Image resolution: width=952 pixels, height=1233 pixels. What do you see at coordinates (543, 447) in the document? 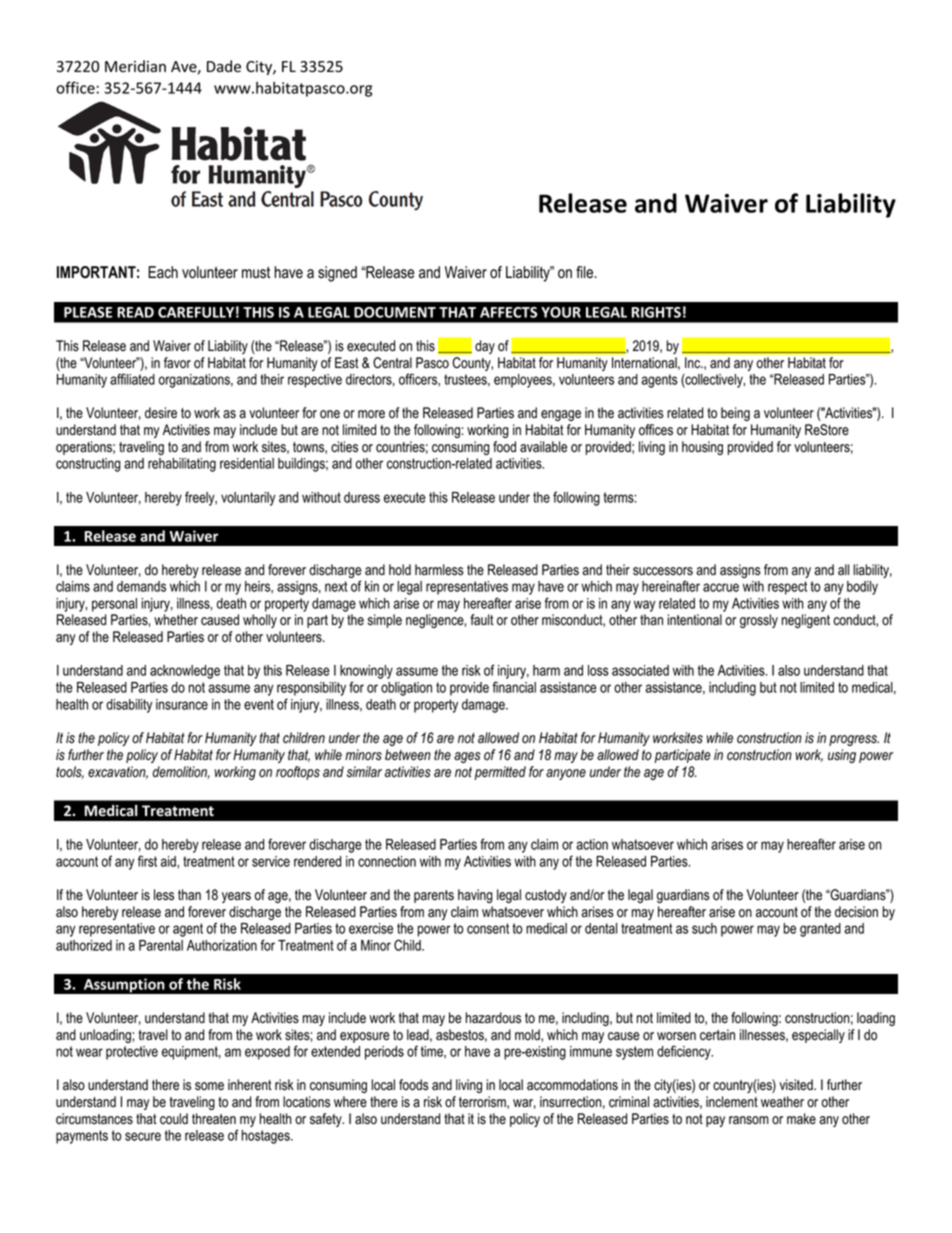
I see `available` at bounding box center [543, 447].
